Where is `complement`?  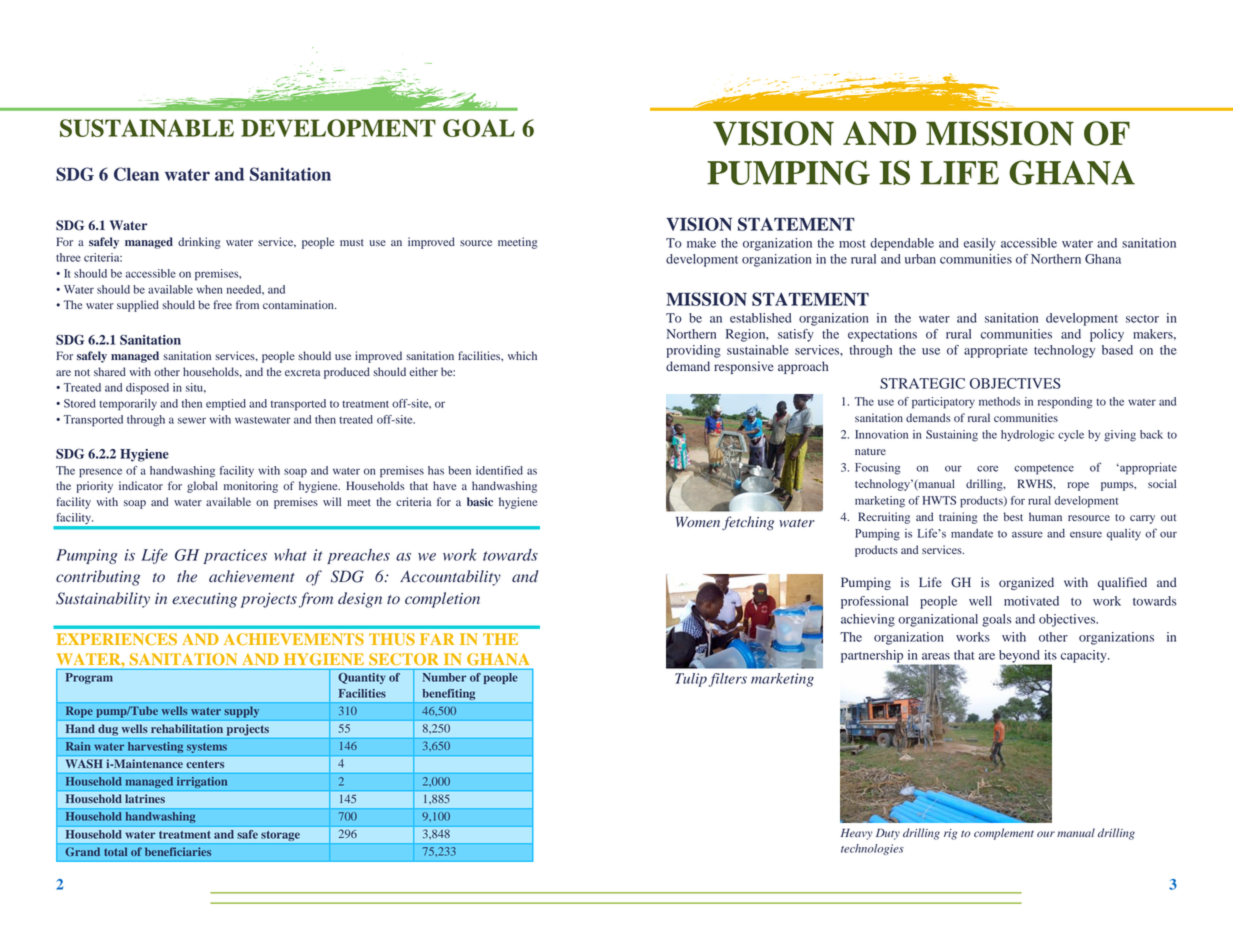 complement is located at coordinates (1004, 834).
